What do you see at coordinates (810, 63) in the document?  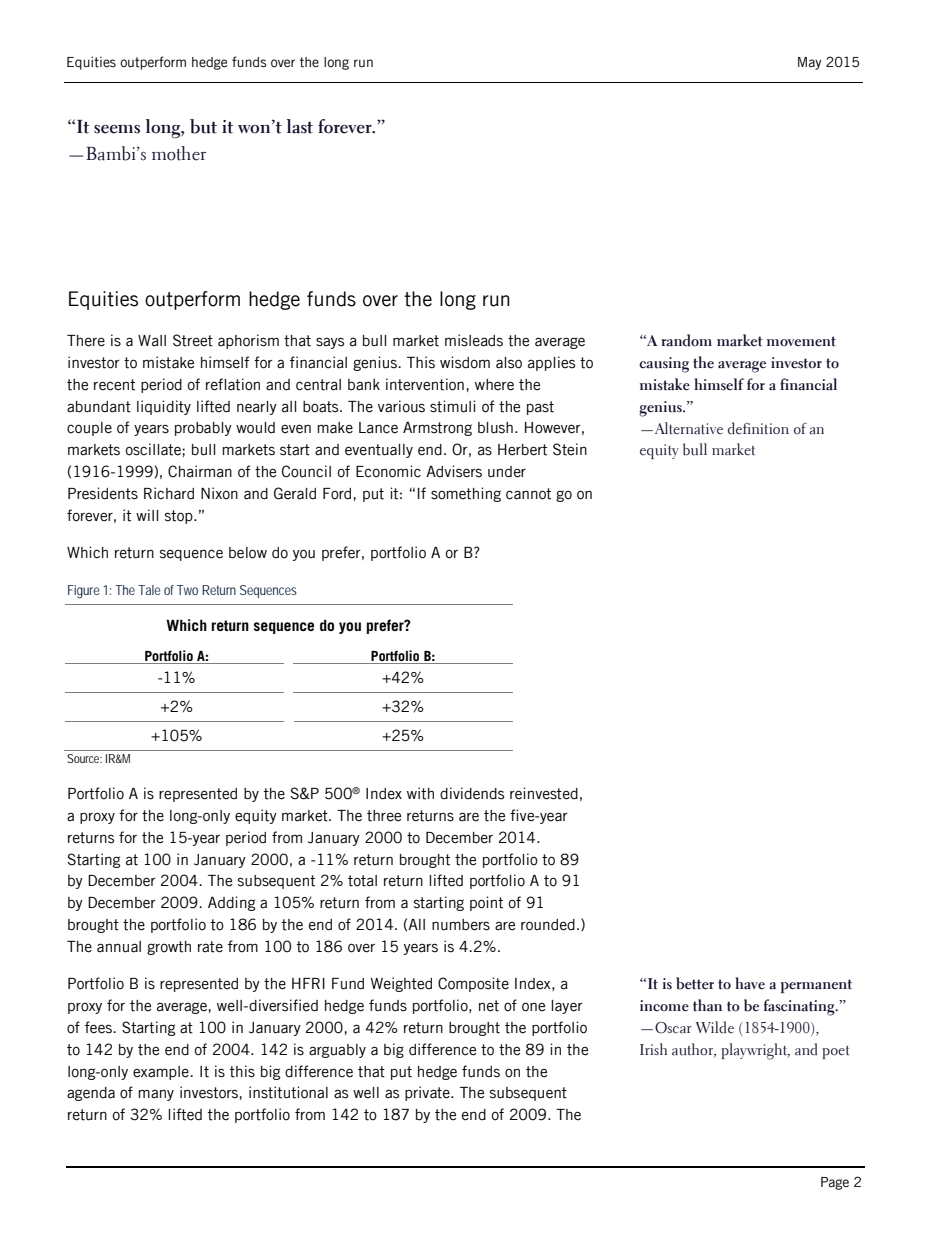 I see `May` at bounding box center [810, 63].
